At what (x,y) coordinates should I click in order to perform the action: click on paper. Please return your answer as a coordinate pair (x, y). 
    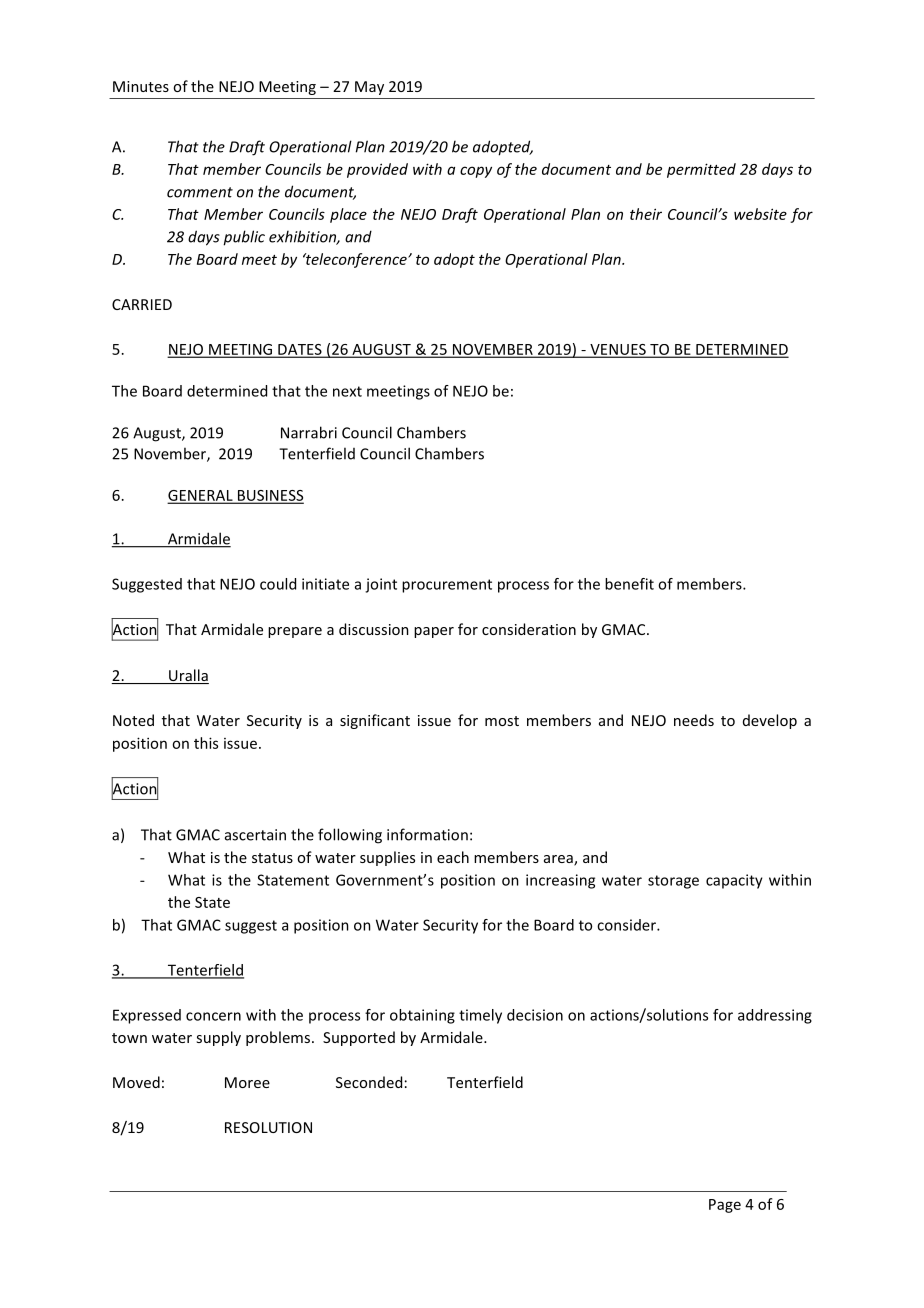
    Looking at the image, I should click on (434, 632).
